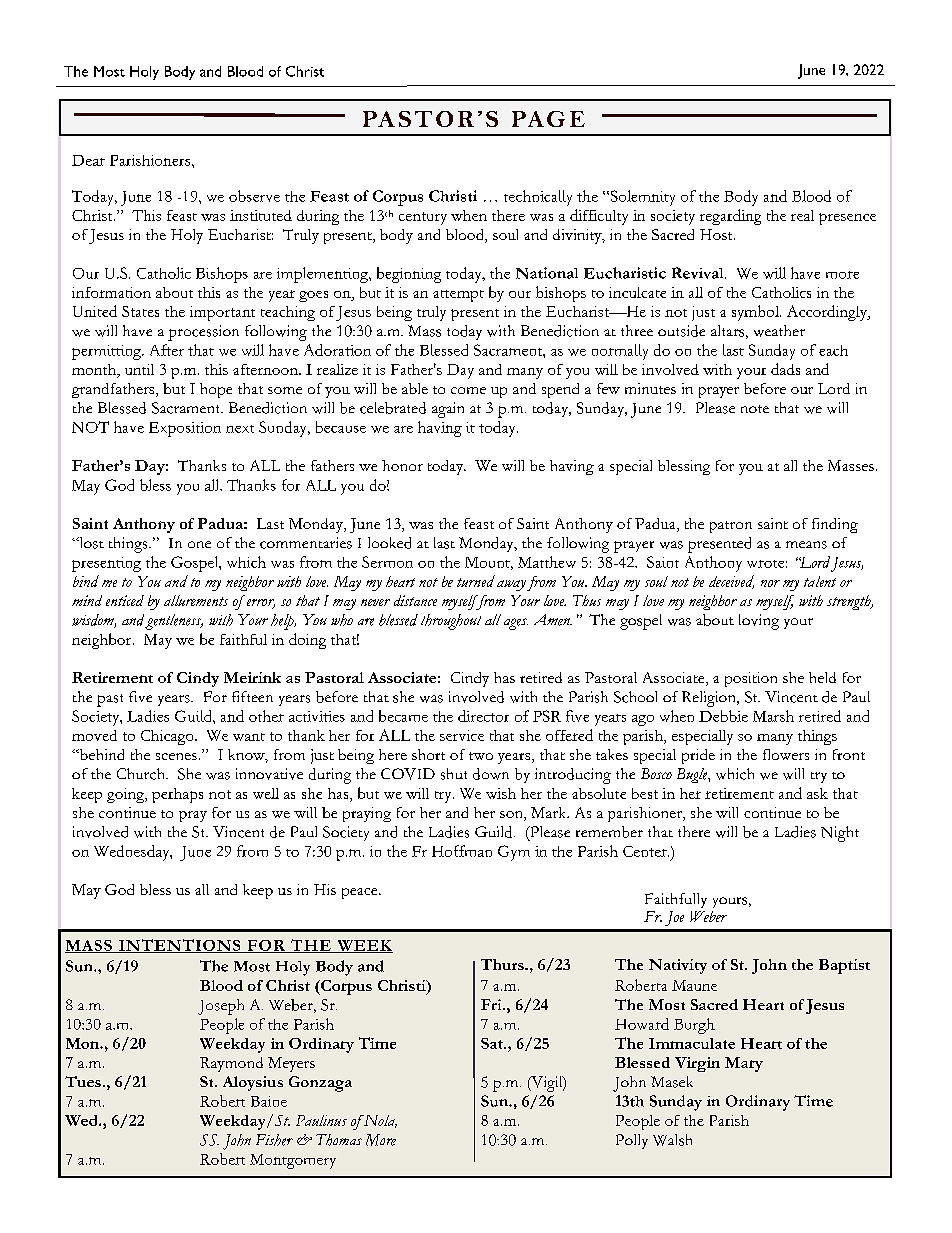 The height and width of the screenshot is (1233, 952). What do you see at coordinates (254, 196) in the screenshot?
I see `observe` at bounding box center [254, 196].
